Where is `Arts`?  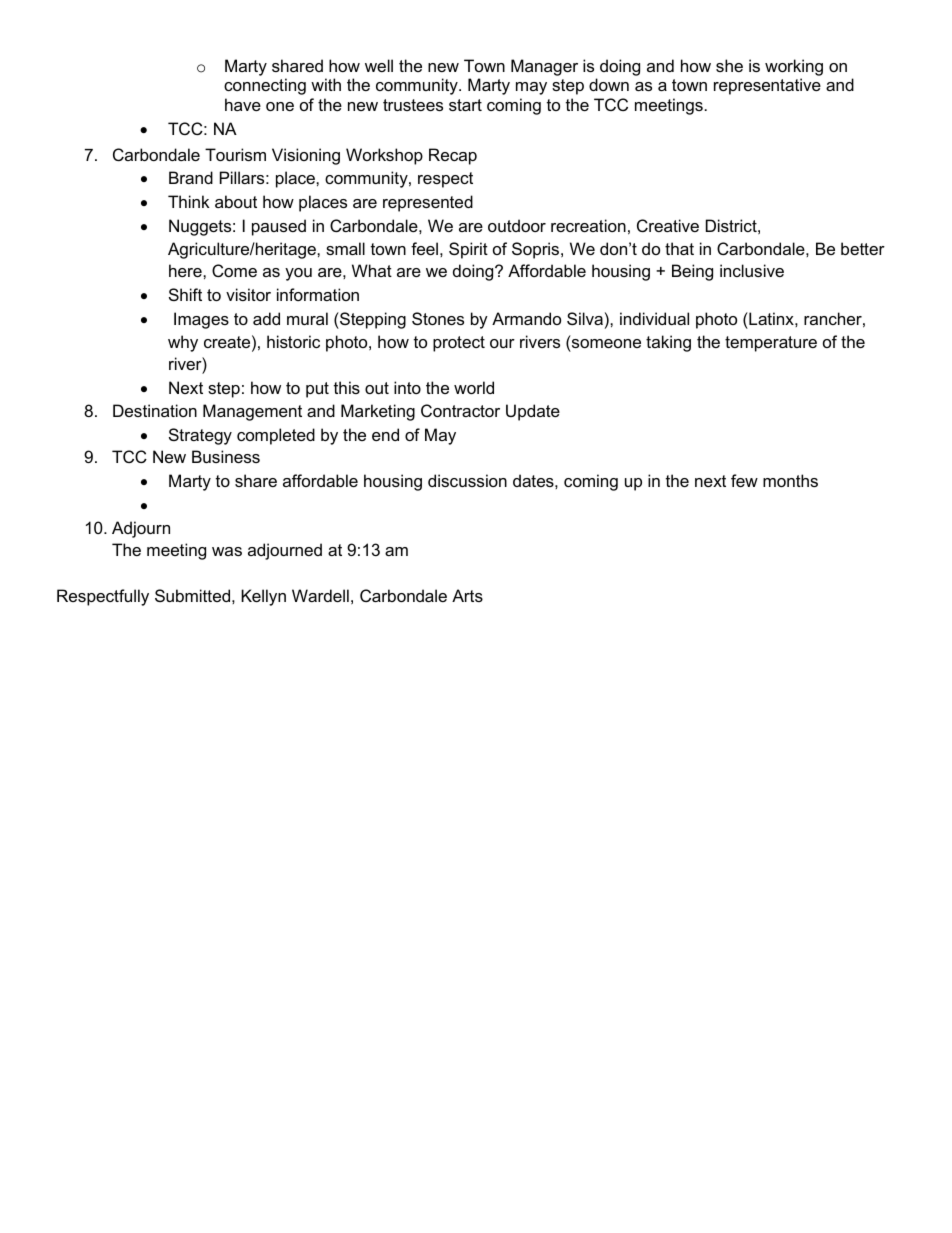
Arts is located at coordinates (467, 595).
